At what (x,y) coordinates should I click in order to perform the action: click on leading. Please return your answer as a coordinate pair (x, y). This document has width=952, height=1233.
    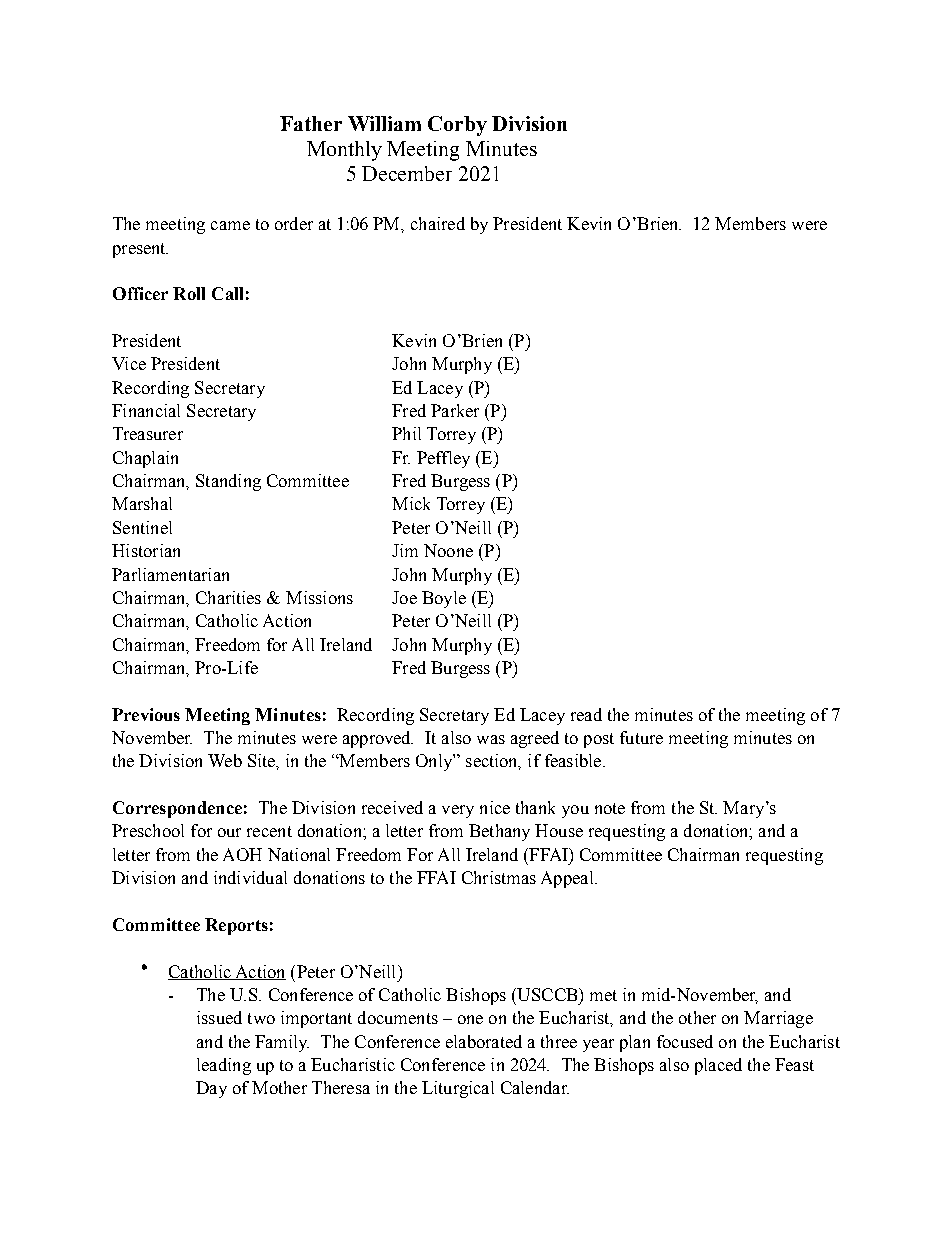
    Looking at the image, I should click on (224, 1066).
